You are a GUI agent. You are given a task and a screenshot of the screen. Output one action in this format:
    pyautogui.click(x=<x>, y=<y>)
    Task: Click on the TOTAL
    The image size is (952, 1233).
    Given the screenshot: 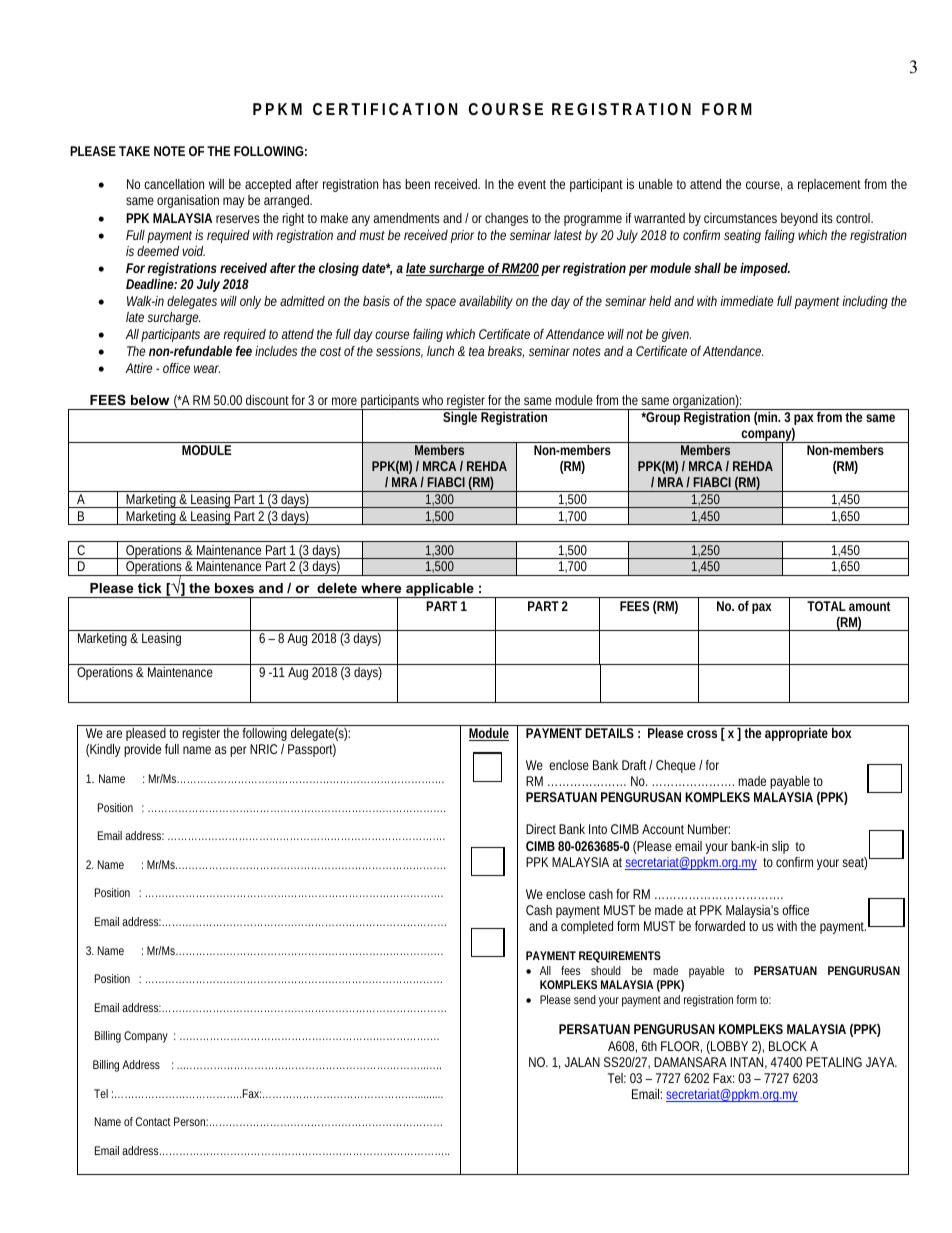 What is the action you would take?
    pyautogui.click(x=826, y=606)
